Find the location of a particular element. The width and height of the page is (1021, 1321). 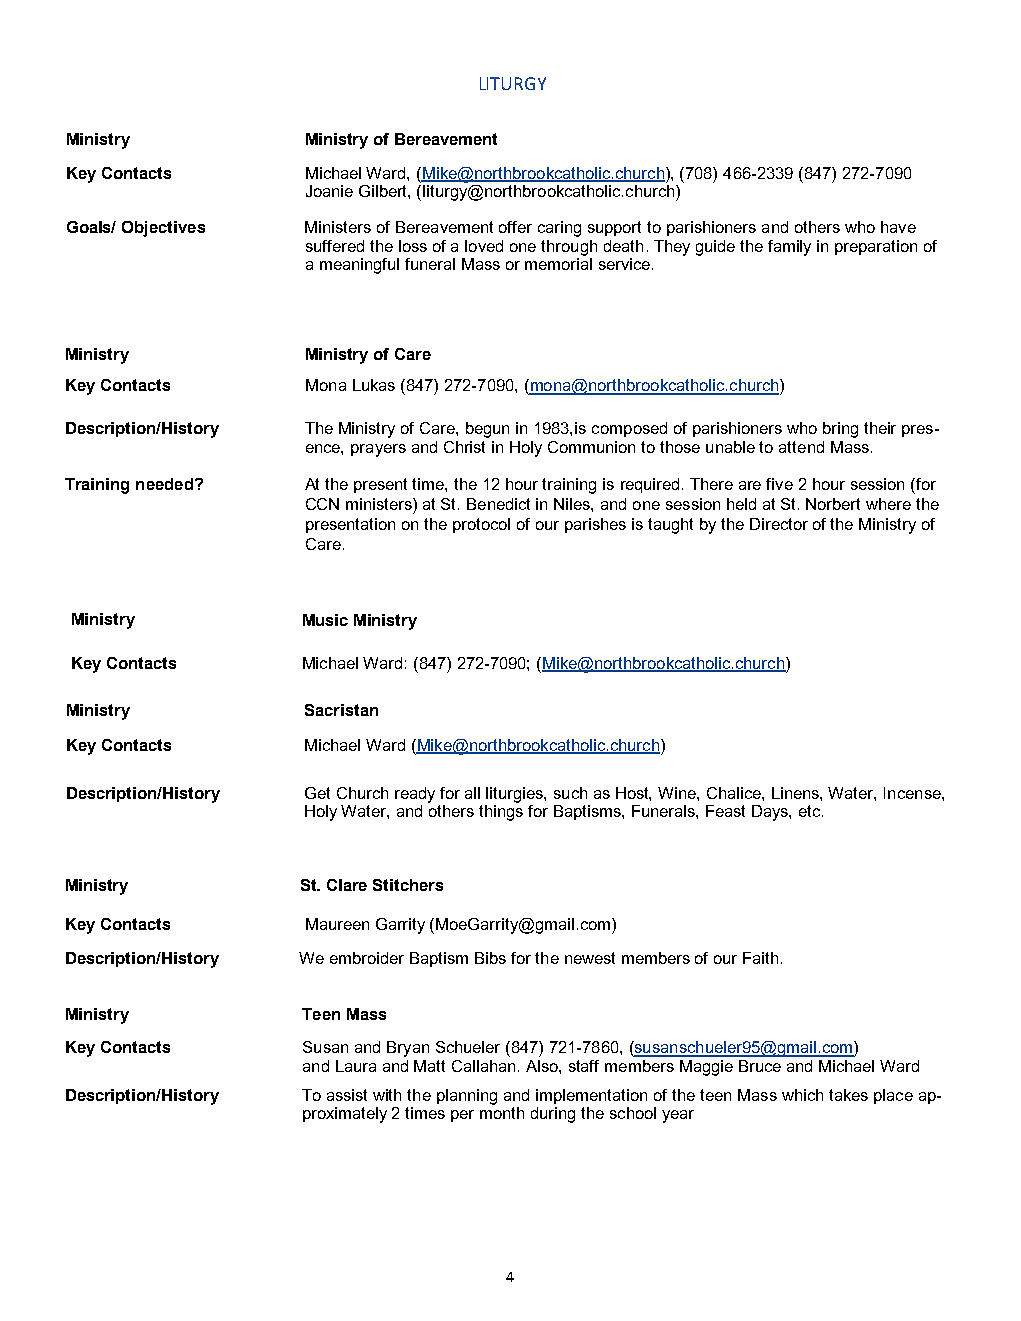

during is located at coordinates (553, 1115).
